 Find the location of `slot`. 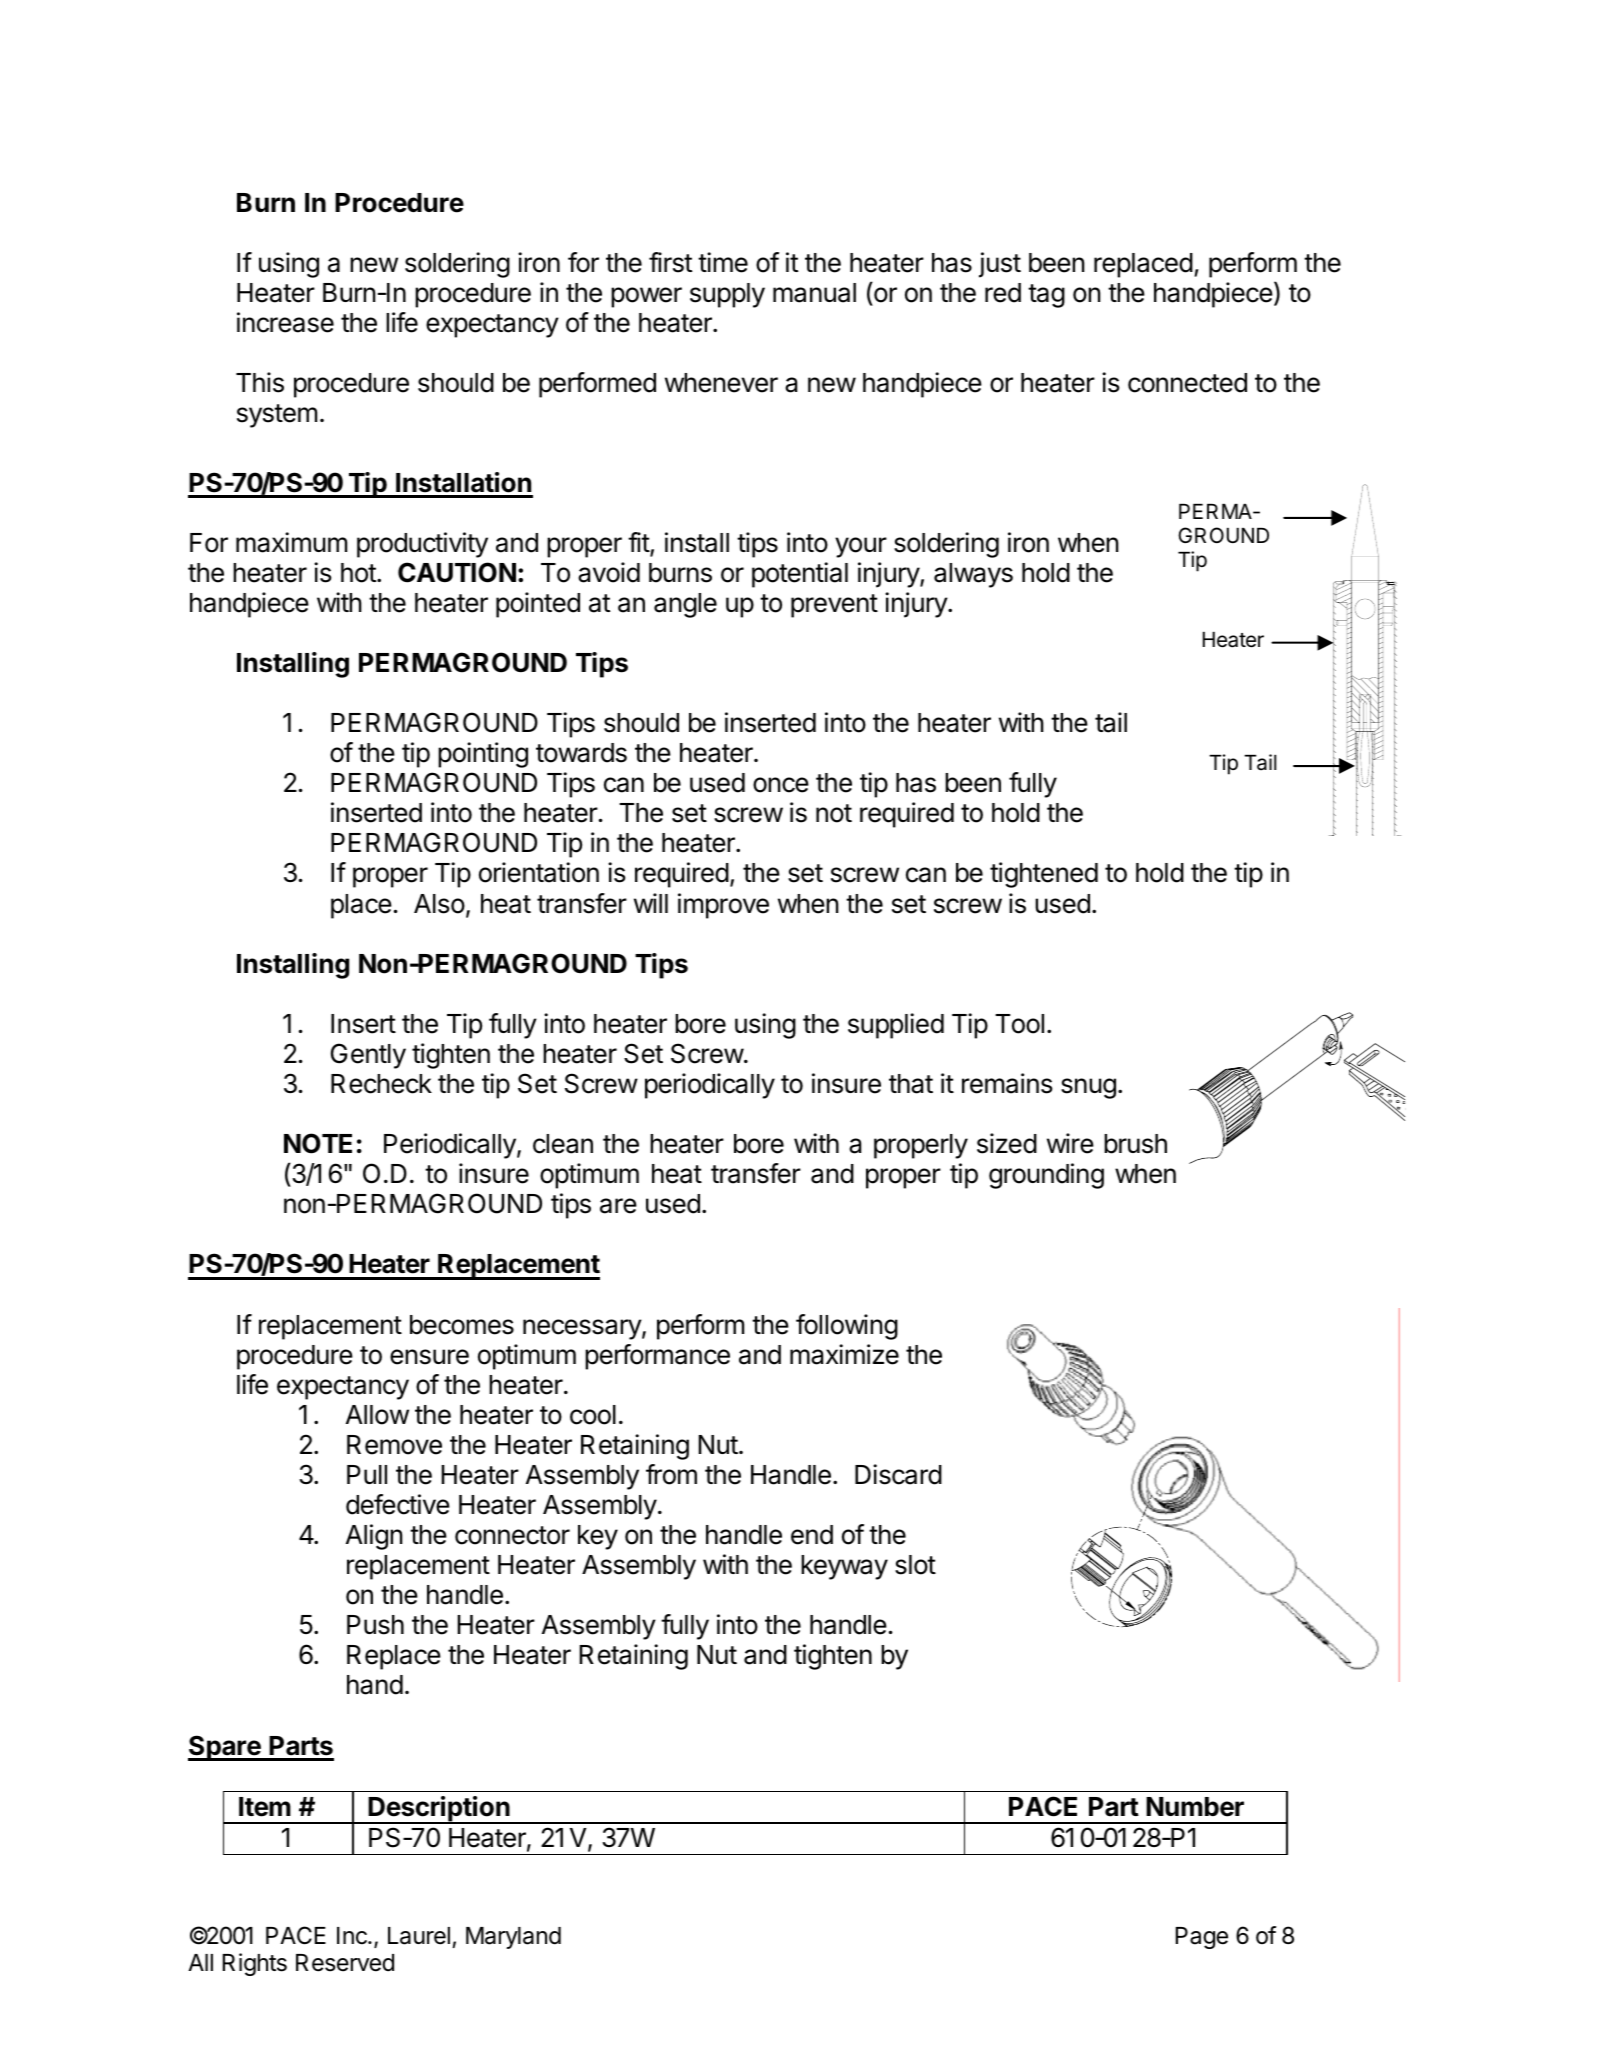

slot is located at coordinates (915, 1565).
